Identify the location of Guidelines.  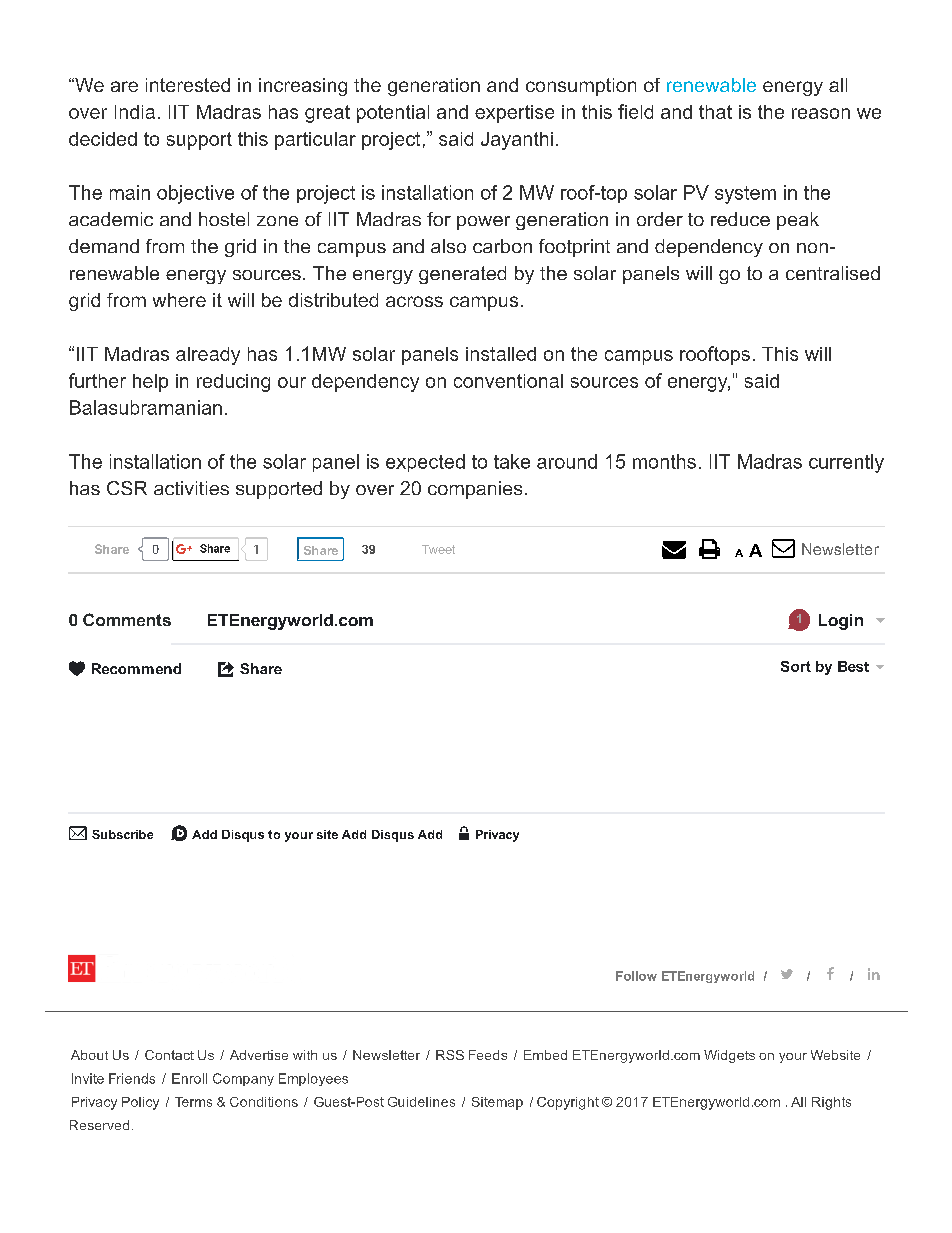
(421, 1102).
